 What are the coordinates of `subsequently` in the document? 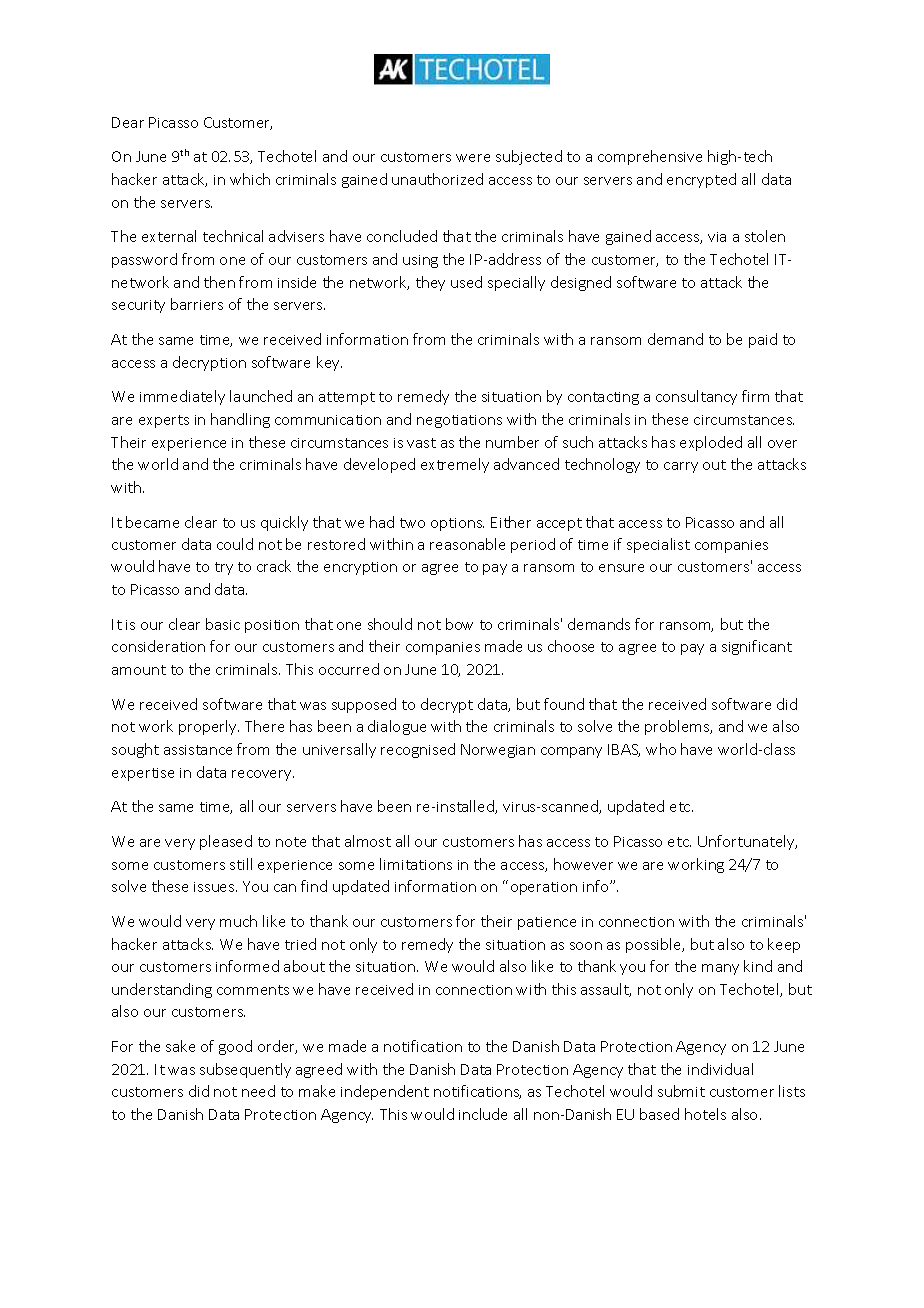 It's located at (245, 1070).
